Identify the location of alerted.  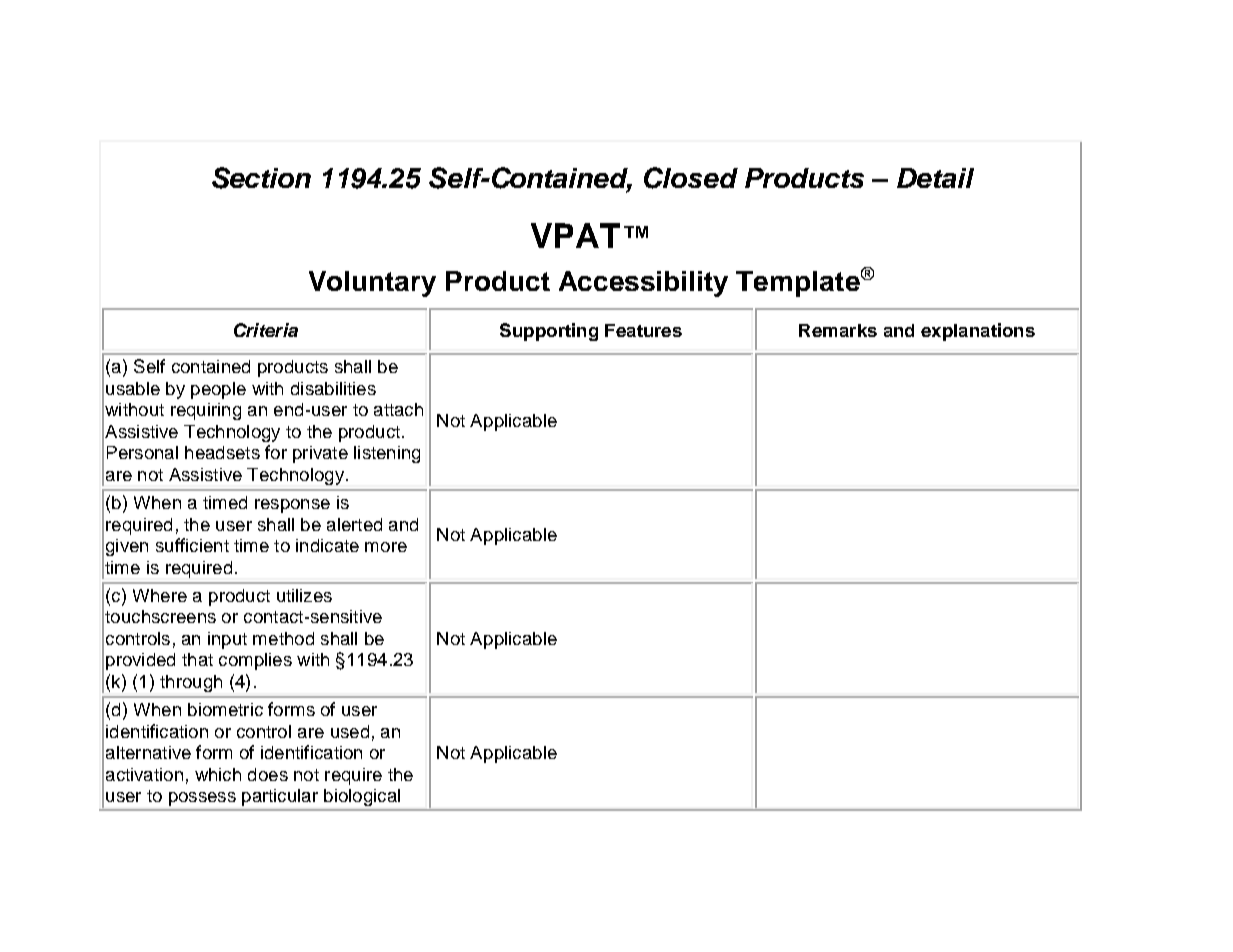
(354, 524).
